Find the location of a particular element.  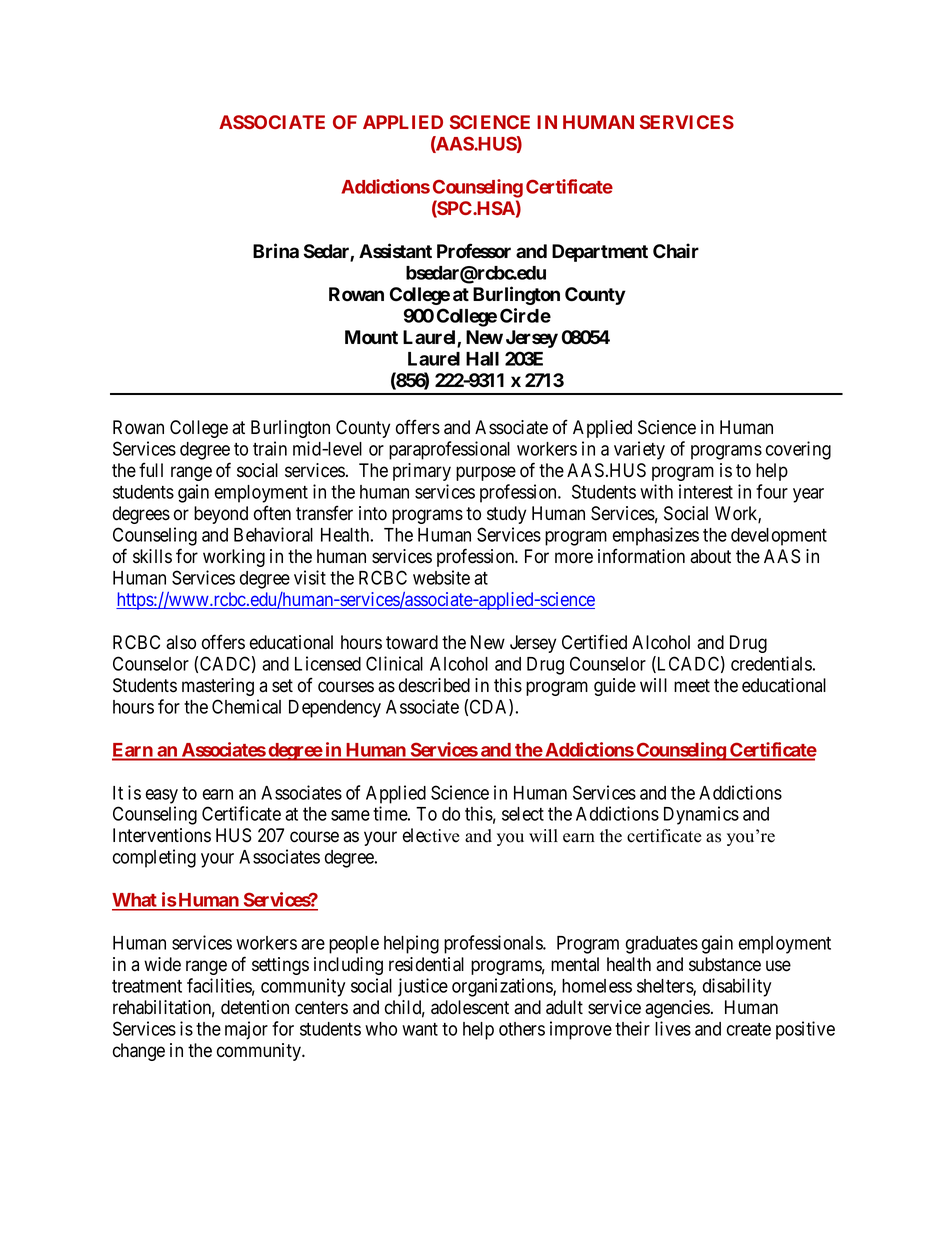

interest is located at coordinates (706, 491).
